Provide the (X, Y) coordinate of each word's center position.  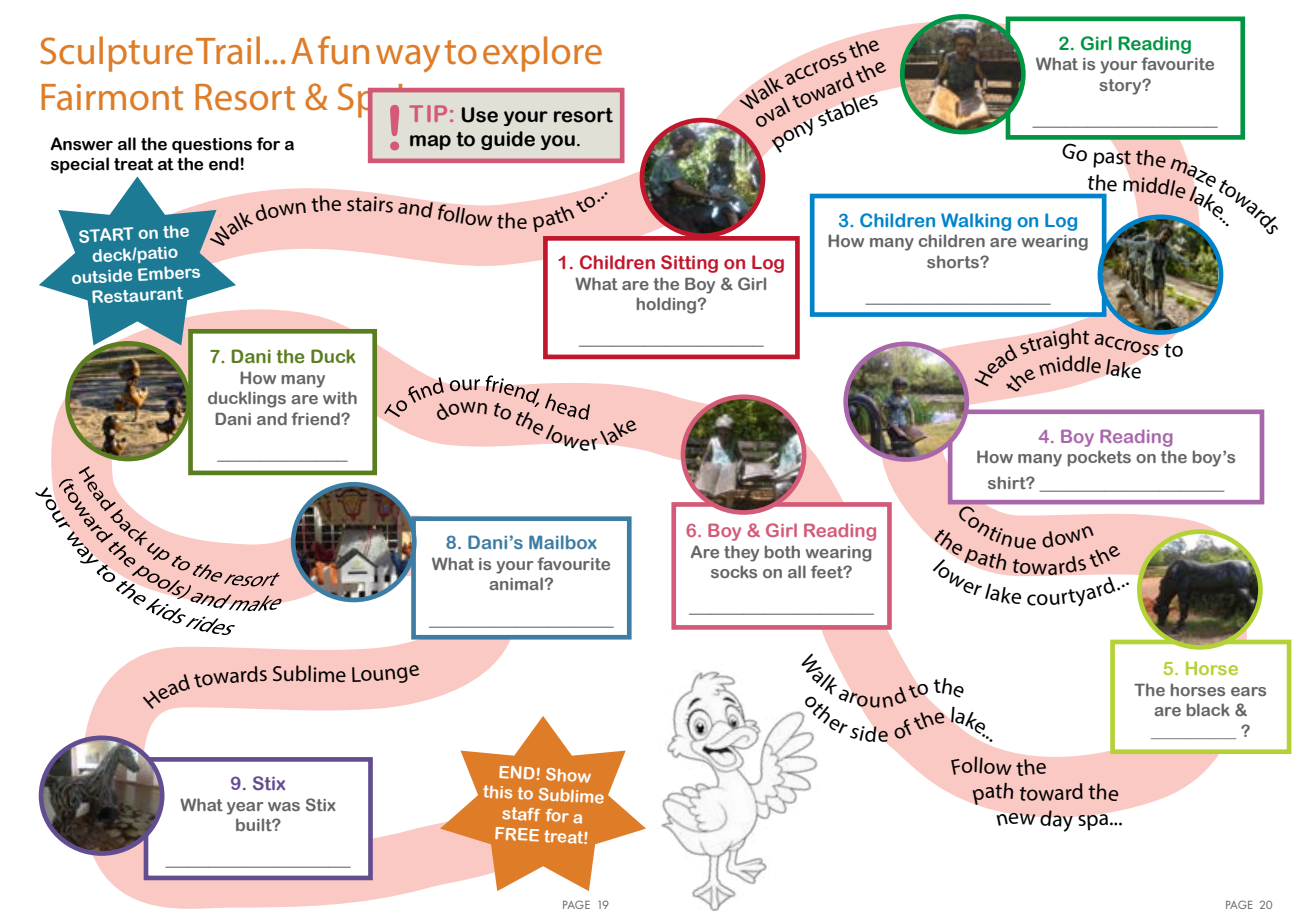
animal (516, 583)
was (284, 806)
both (782, 551)
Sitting (689, 264)
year (245, 808)
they (741, 553)
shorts (954, 261)
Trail (228, 50)
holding (668, 305)
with (340, 397)
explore (542, 54)
